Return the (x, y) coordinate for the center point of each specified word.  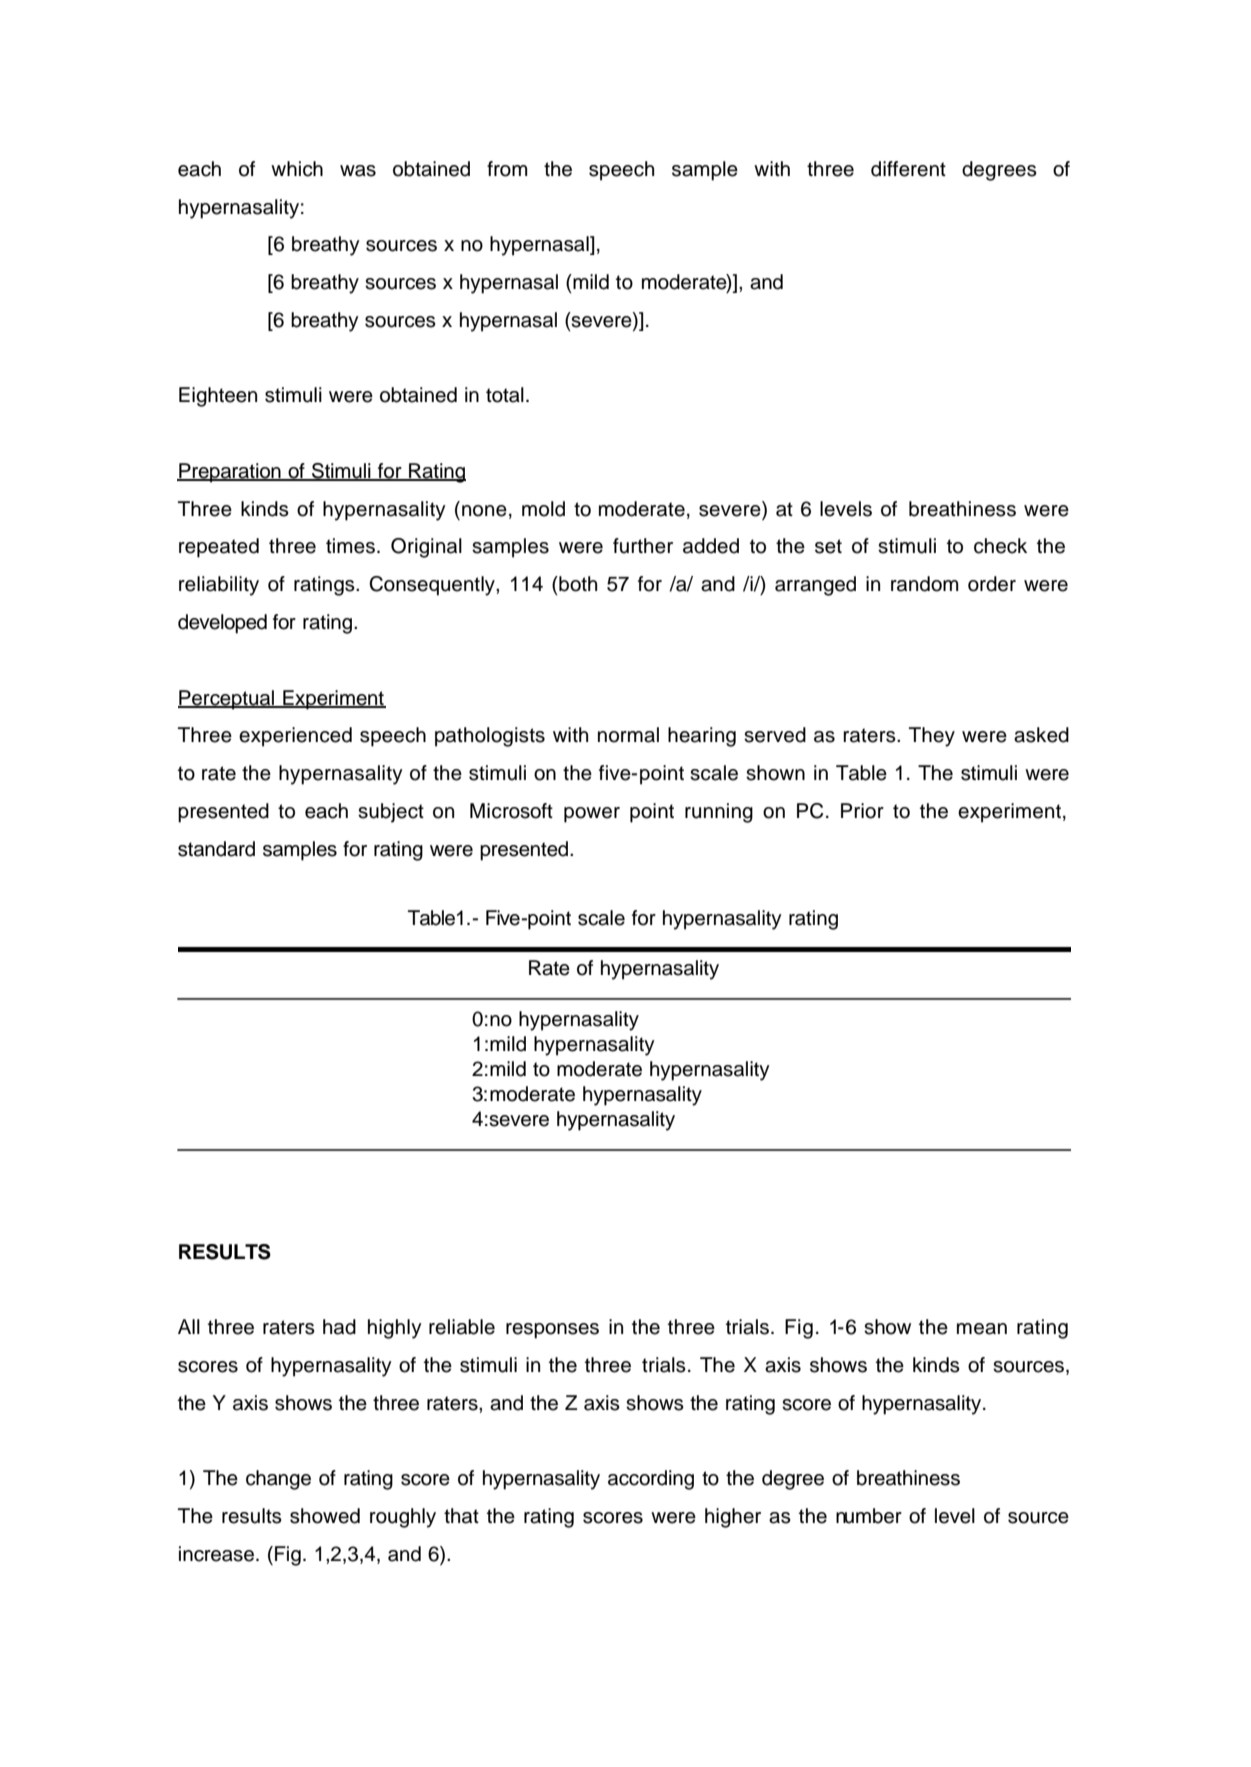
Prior (862, 811)
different (908, 169)
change (278, 1480)
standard (216, 849)
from (507, 169)
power (592, 815)
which (297, 169)
